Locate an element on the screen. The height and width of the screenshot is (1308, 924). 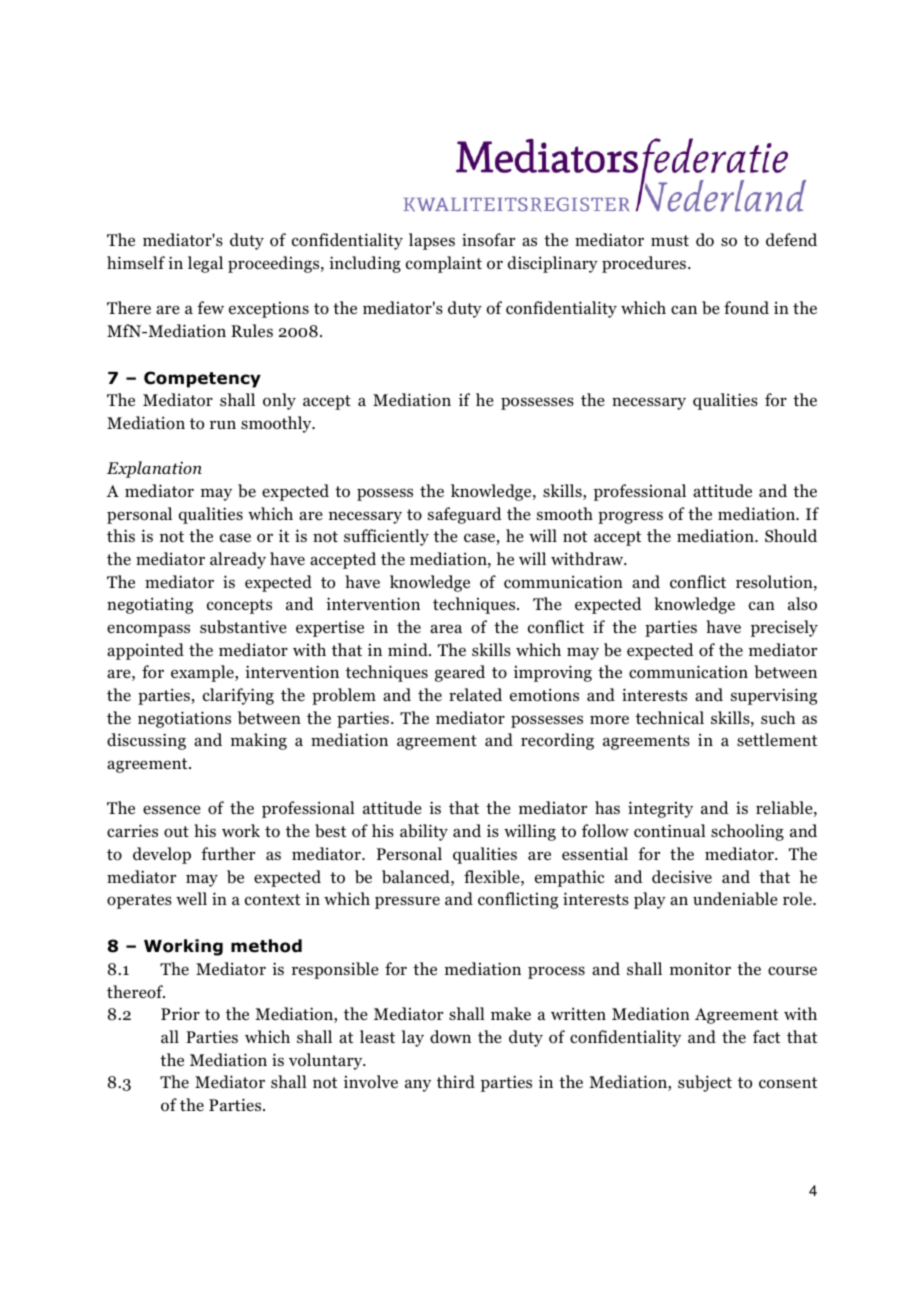
complaint is located at coordinates (444, 264).
